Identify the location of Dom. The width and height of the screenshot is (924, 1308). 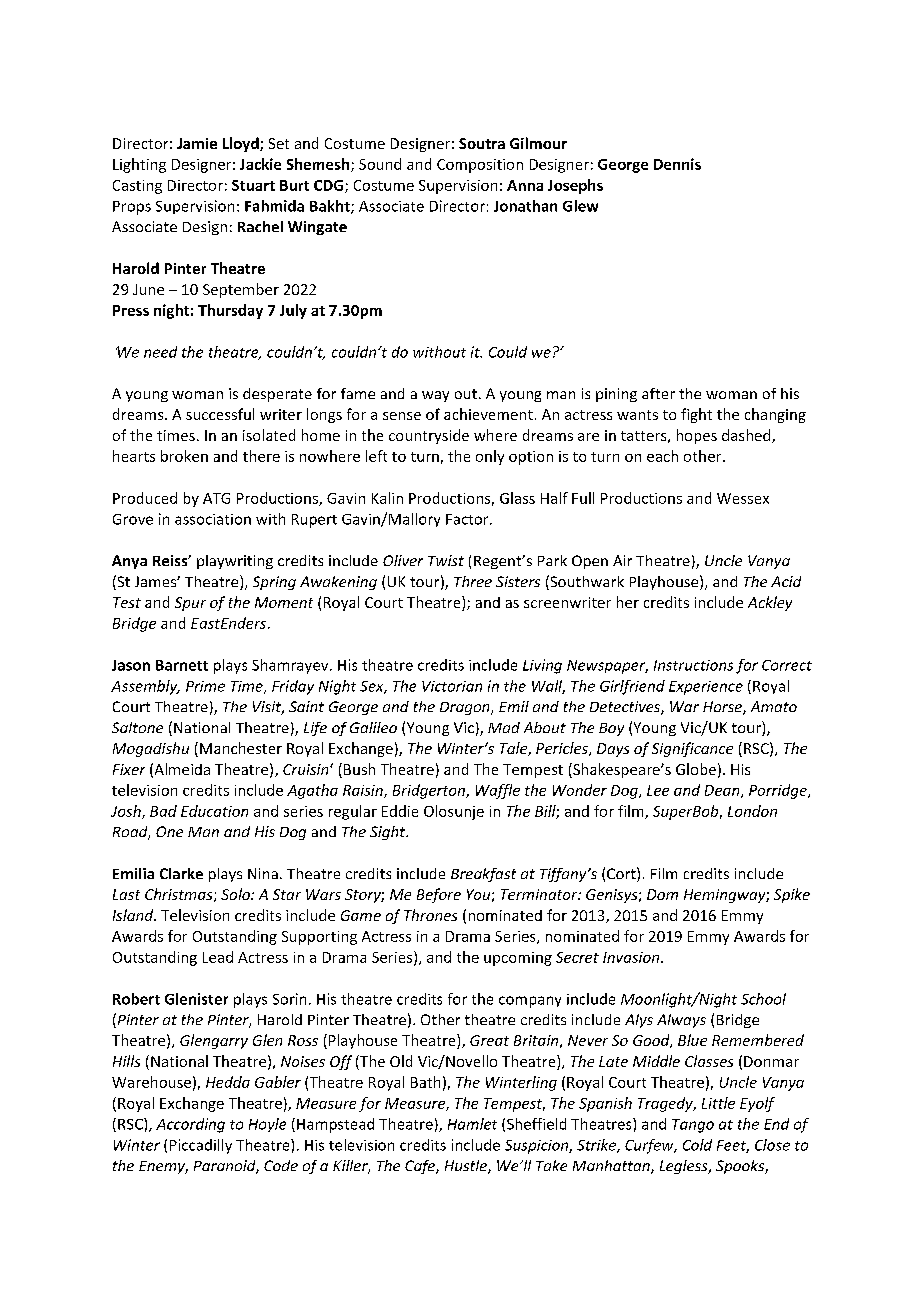
(662, 894).
